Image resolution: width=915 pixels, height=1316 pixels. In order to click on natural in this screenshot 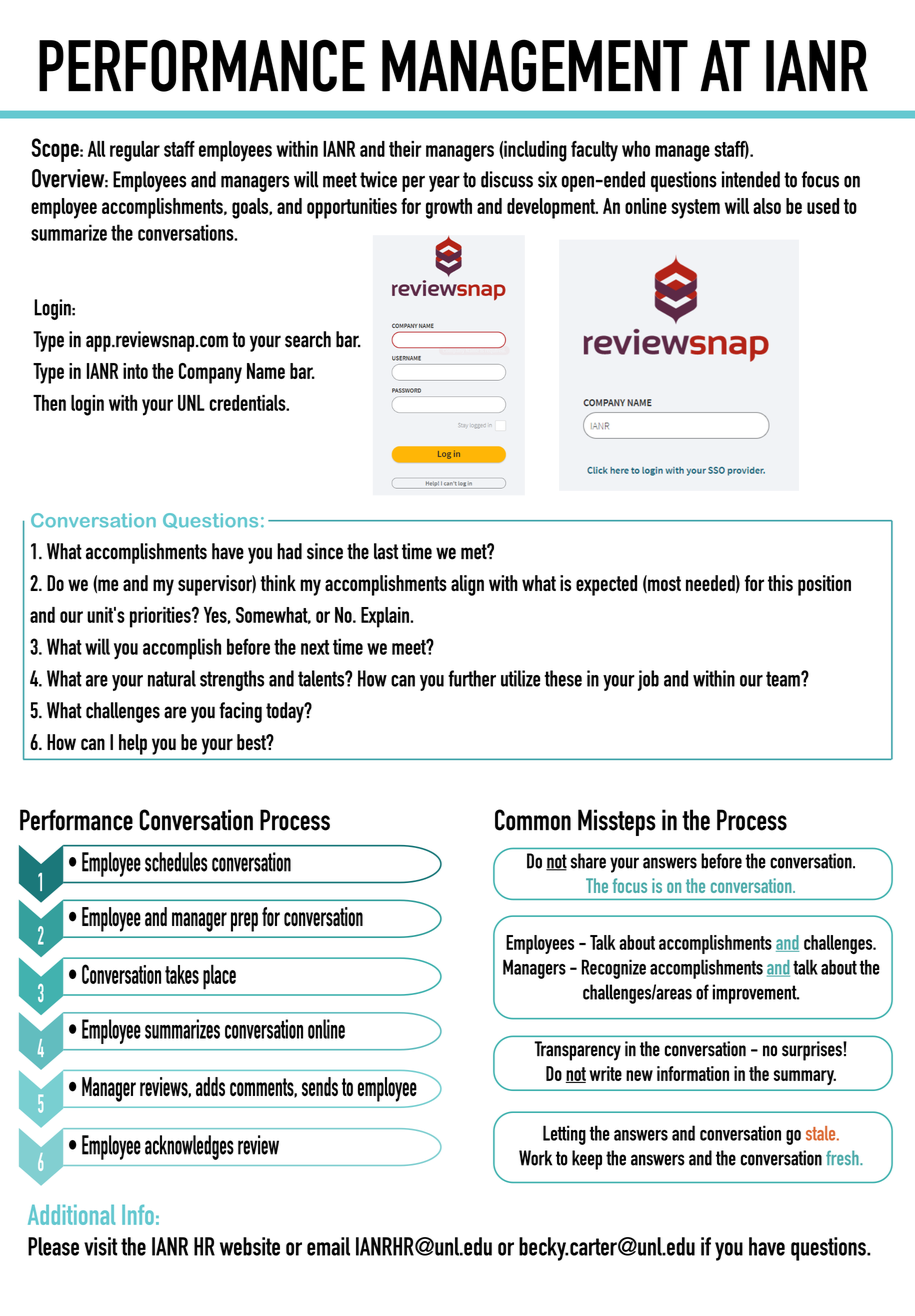, I will do `click(172, 678)`.
